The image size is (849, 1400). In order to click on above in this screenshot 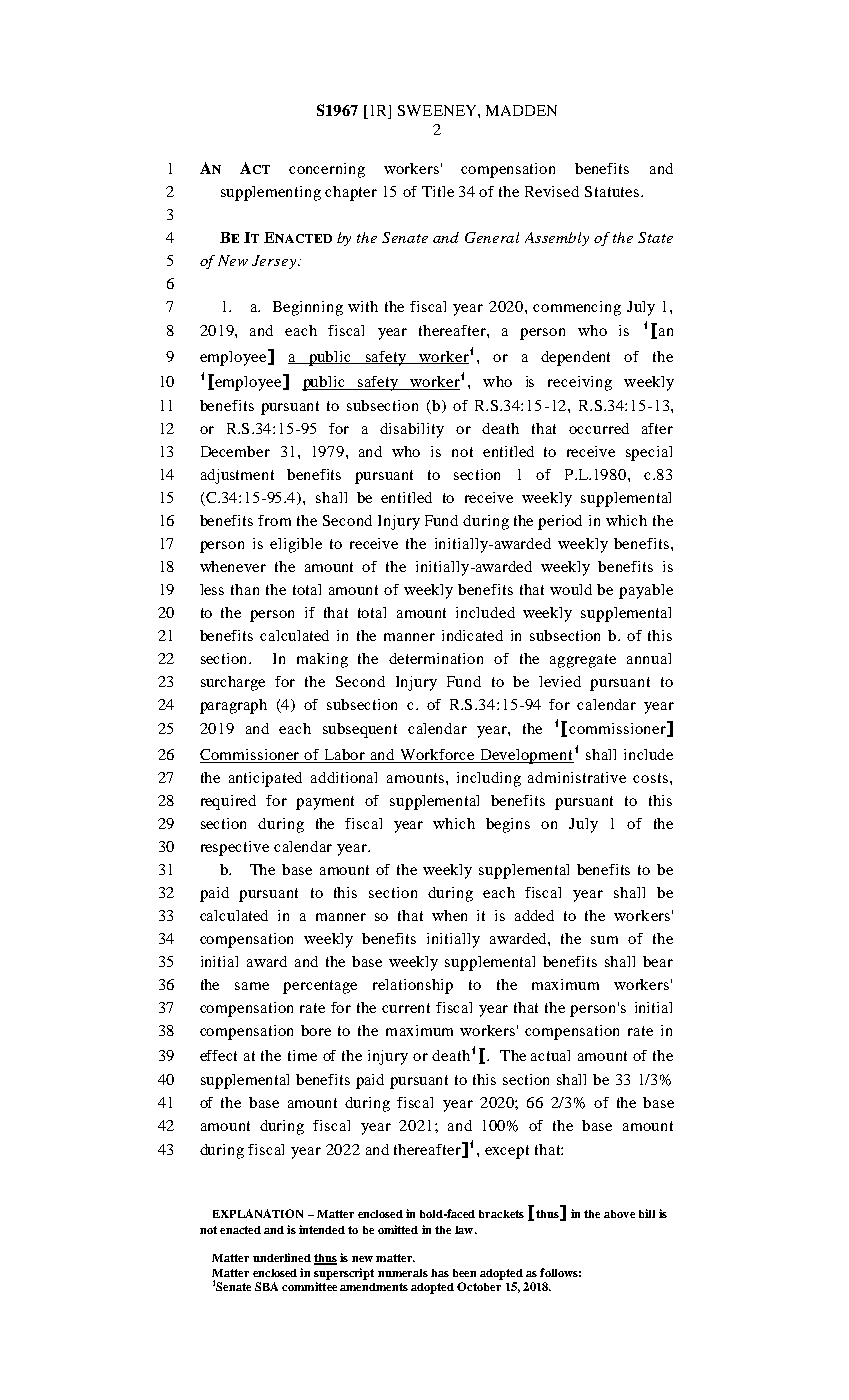, I will do `click(619, 1214)`.
